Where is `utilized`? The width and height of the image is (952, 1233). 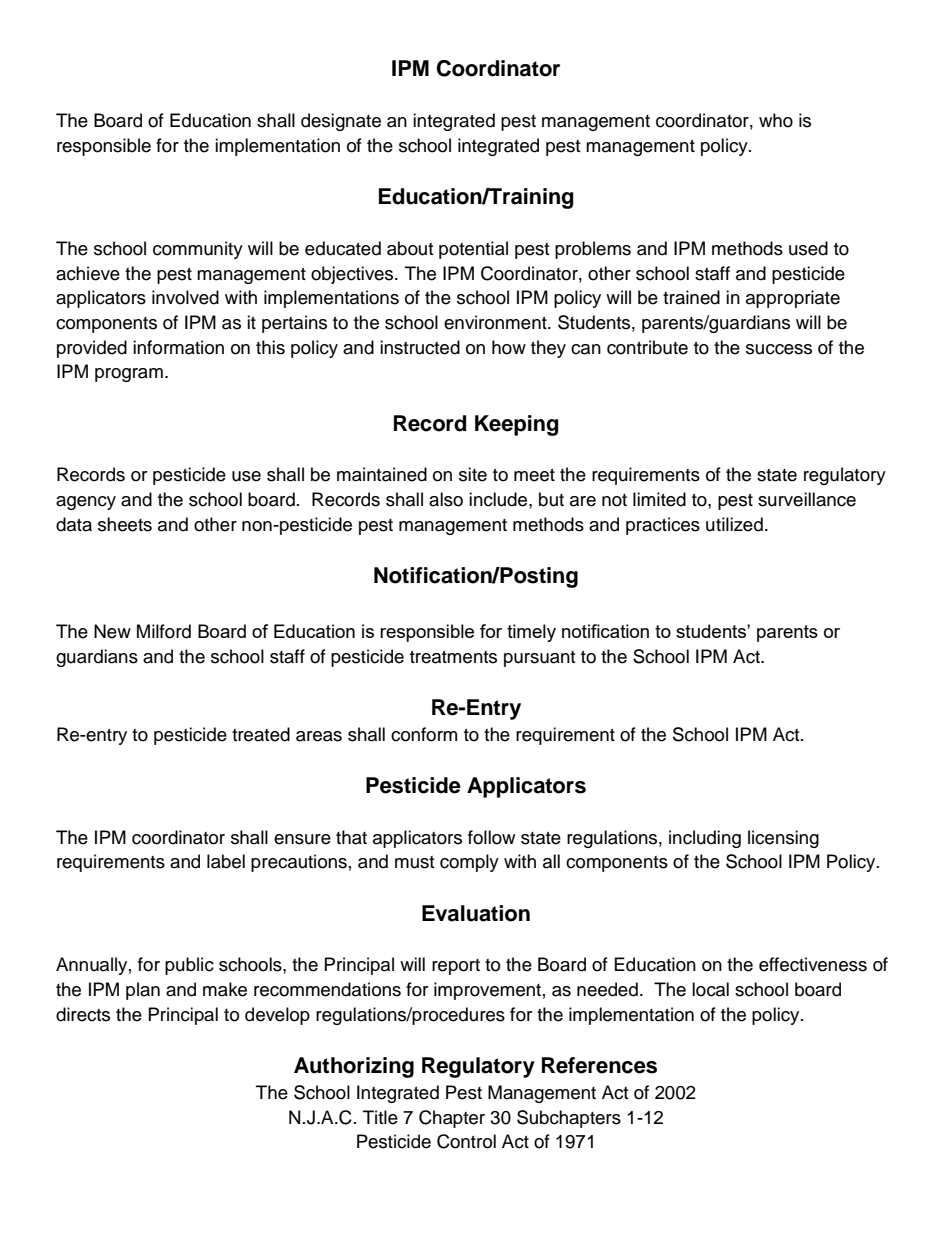 utilized is located at coordinates (734, 524).
